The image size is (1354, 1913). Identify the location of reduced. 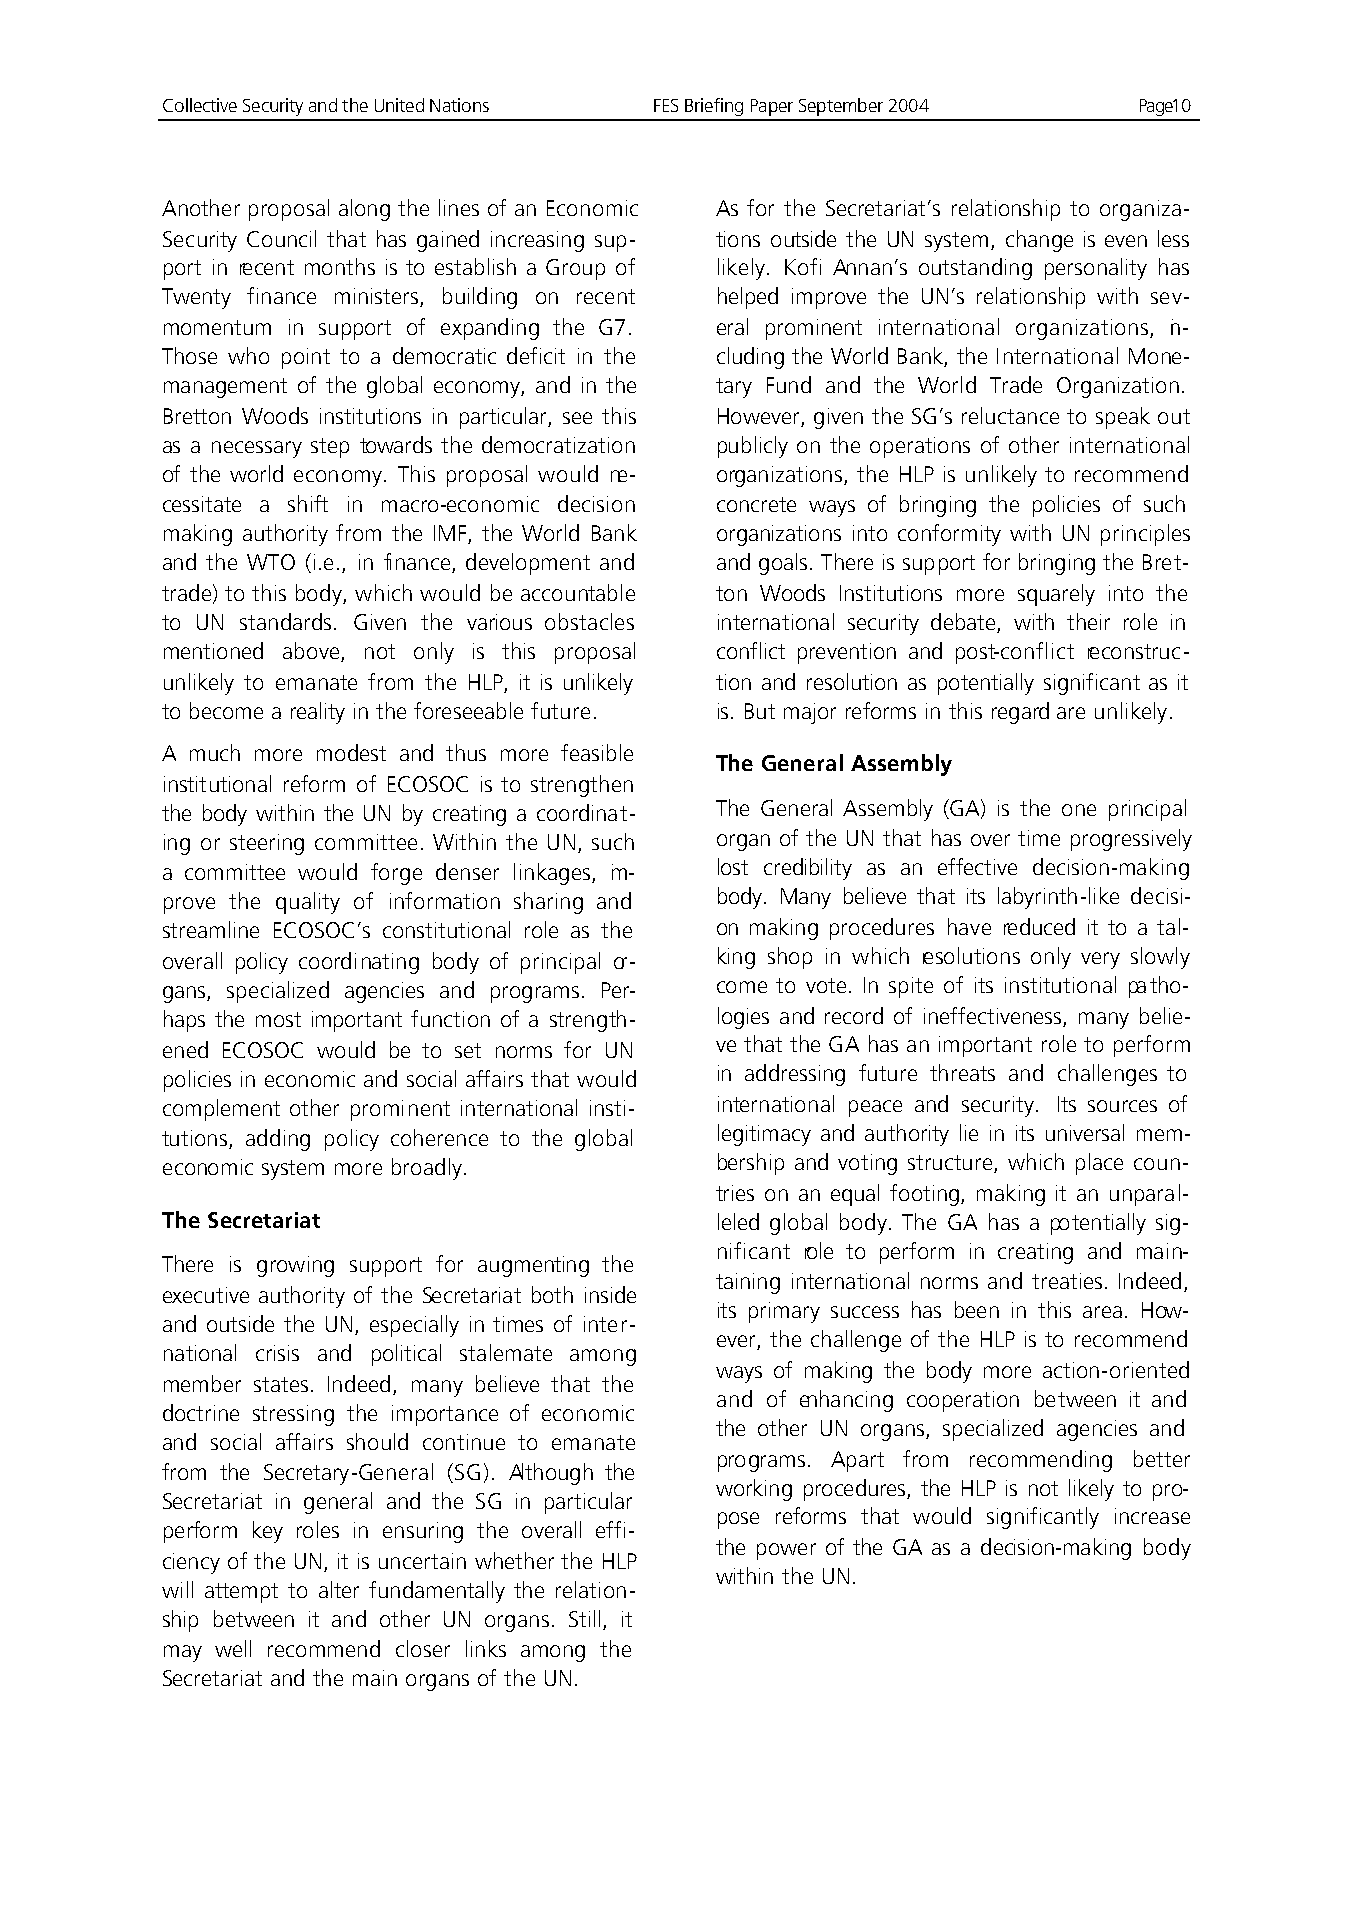
(1039, 926).
